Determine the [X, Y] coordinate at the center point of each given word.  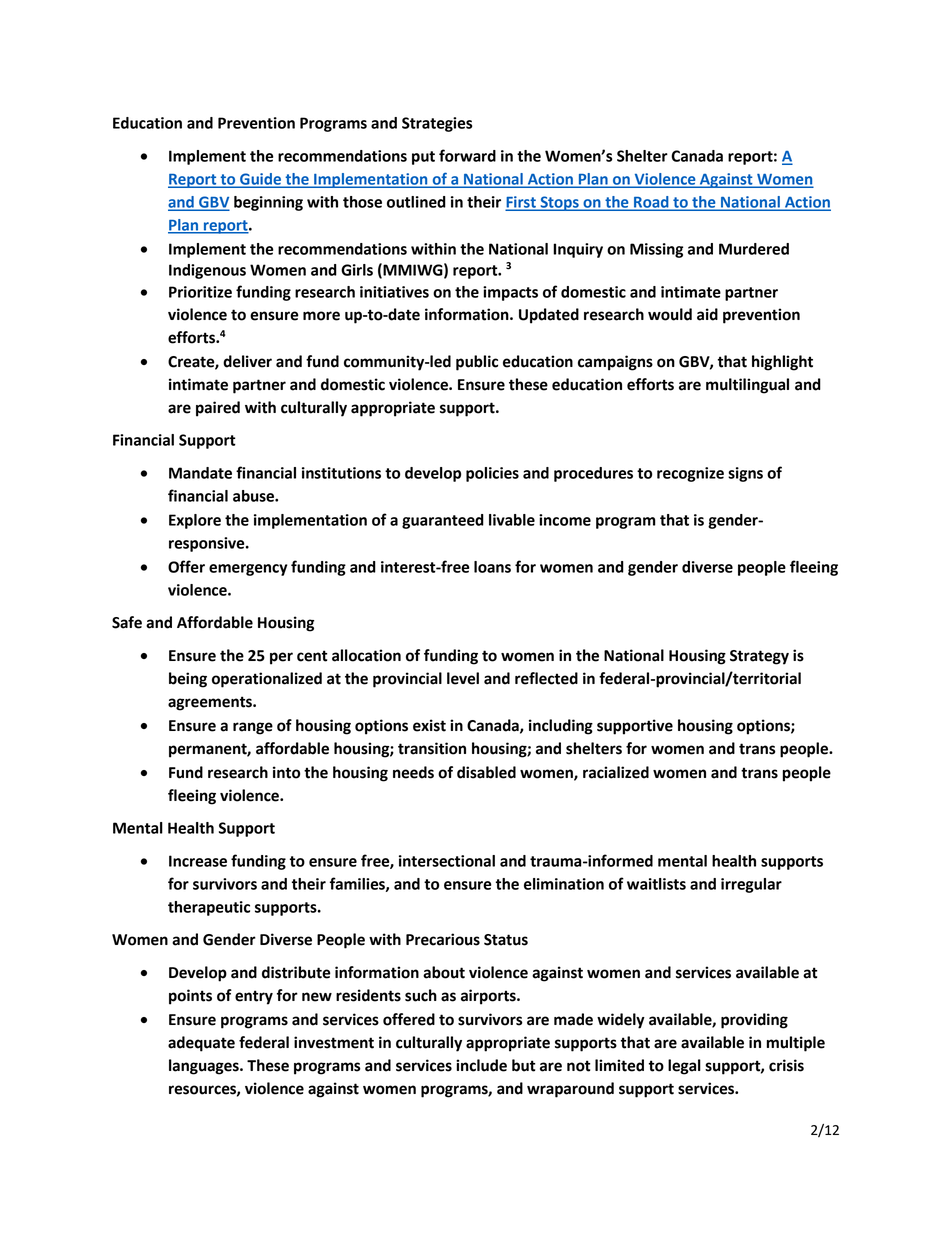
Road [651, 203]
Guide [261, 180]
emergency [248, 570]
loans [492, 567]
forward [467, 155]
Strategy [759, 657]
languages [205, 1067]
